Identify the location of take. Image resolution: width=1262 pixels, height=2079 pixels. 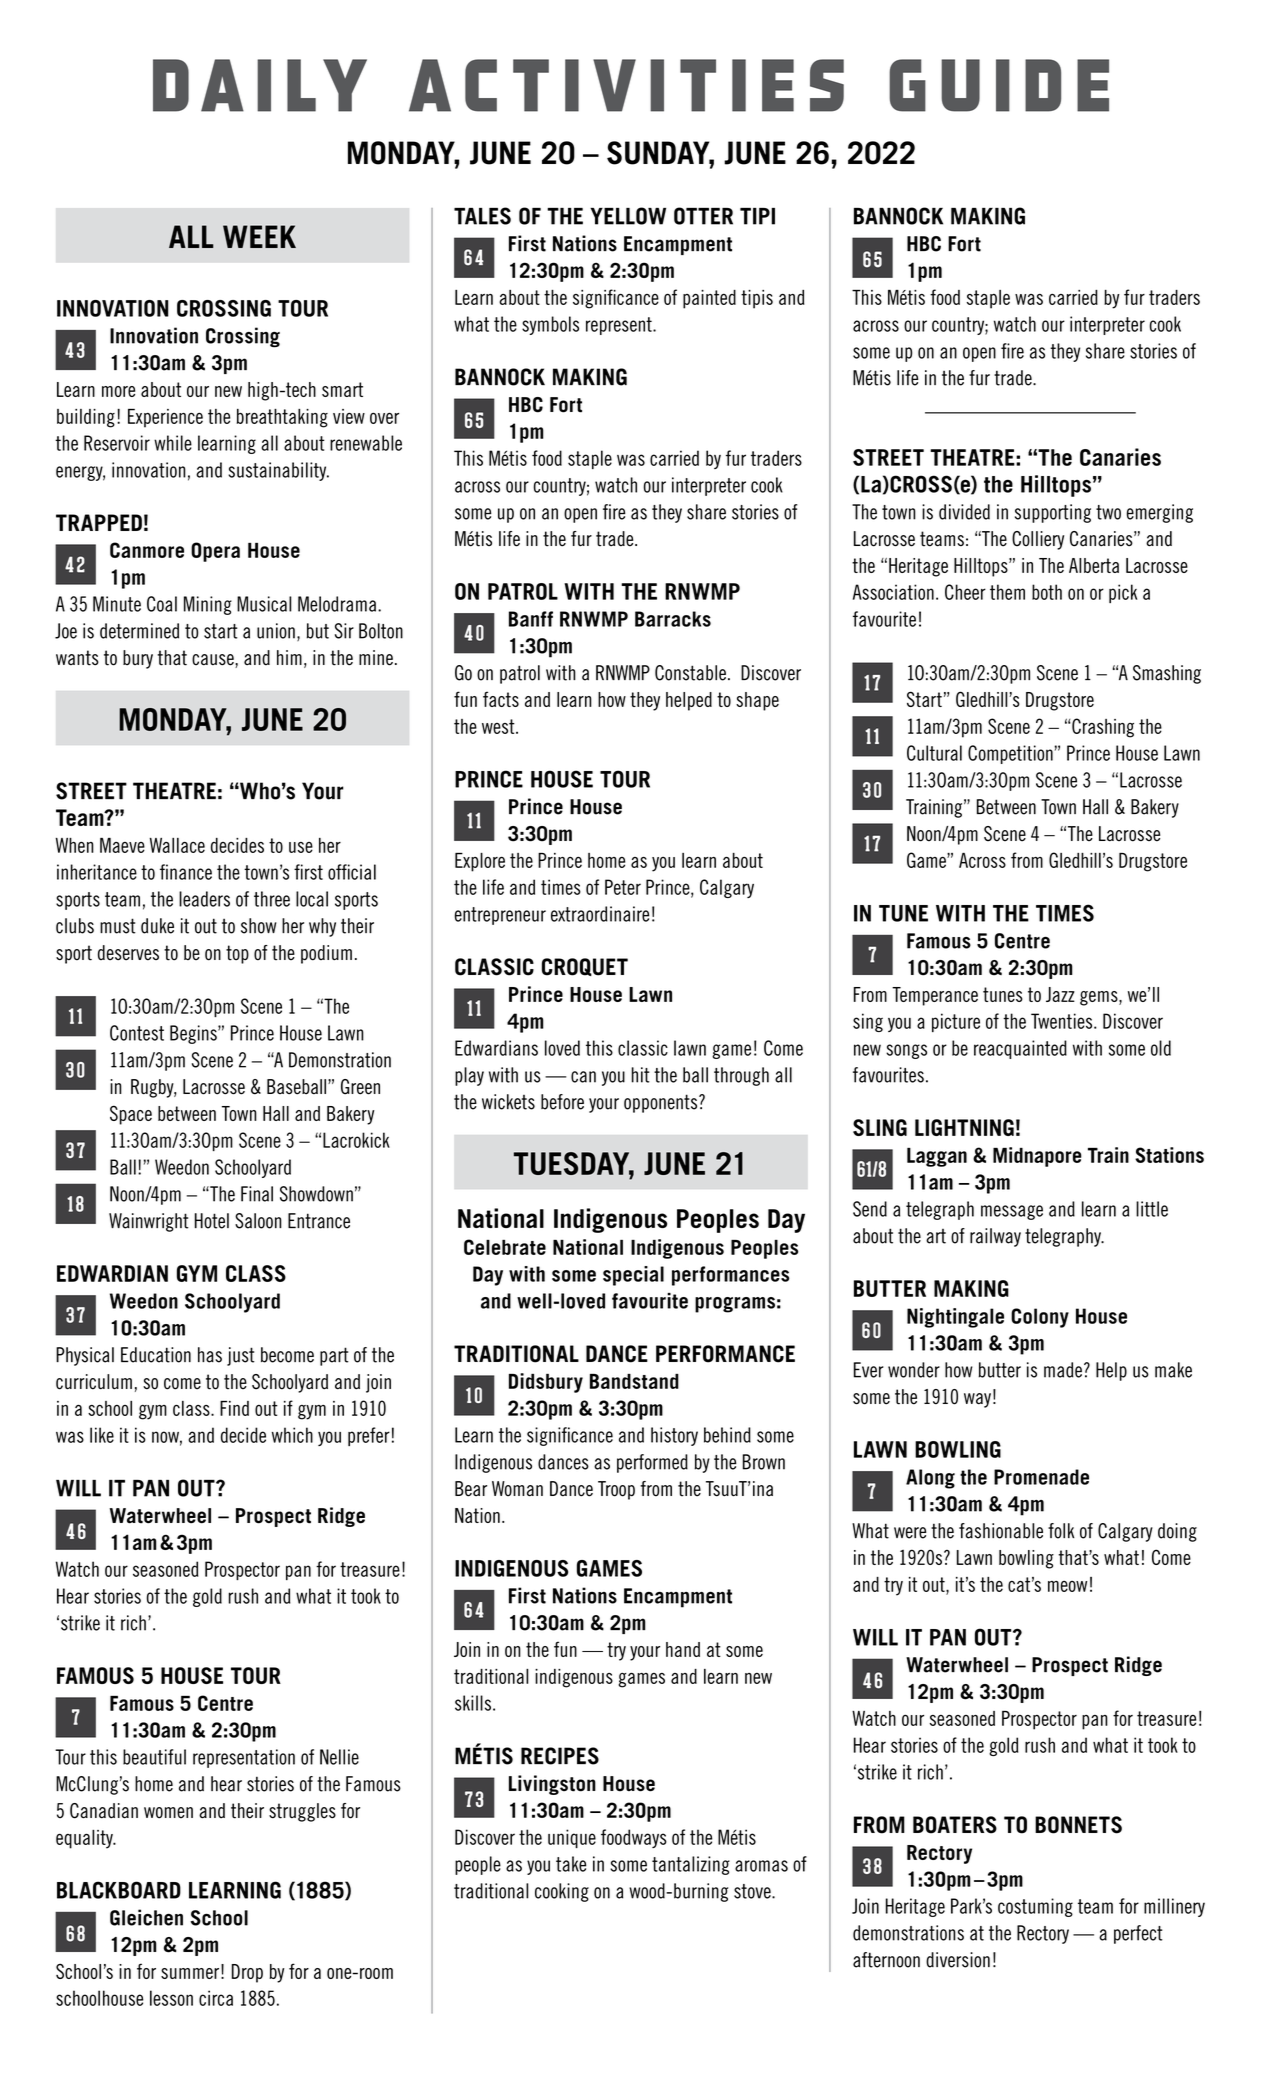
(571, 1864).
